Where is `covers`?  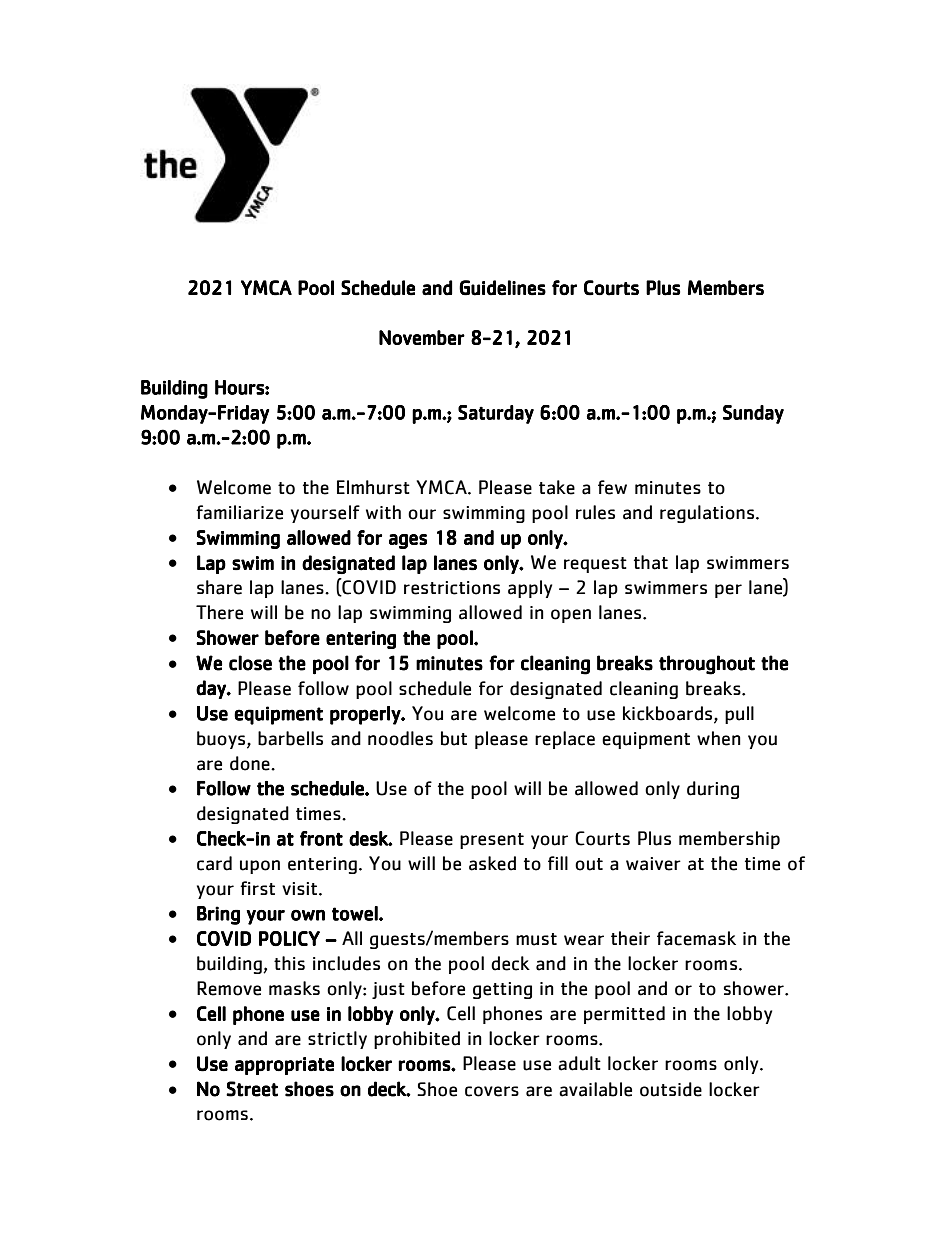
covers is located at coordinates (492, 1091).
